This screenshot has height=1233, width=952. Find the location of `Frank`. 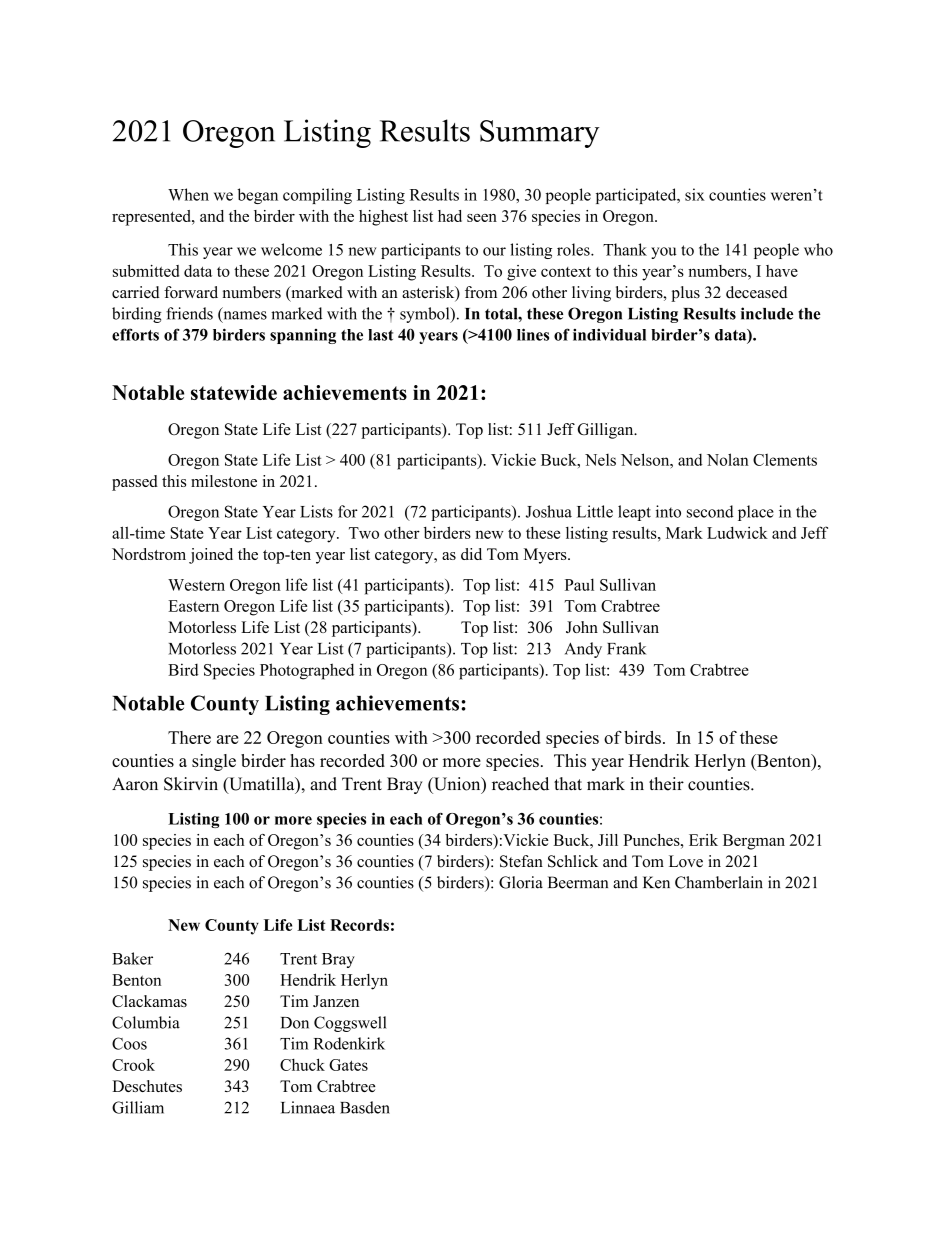

Frank is located at coordinates (626, 648).
